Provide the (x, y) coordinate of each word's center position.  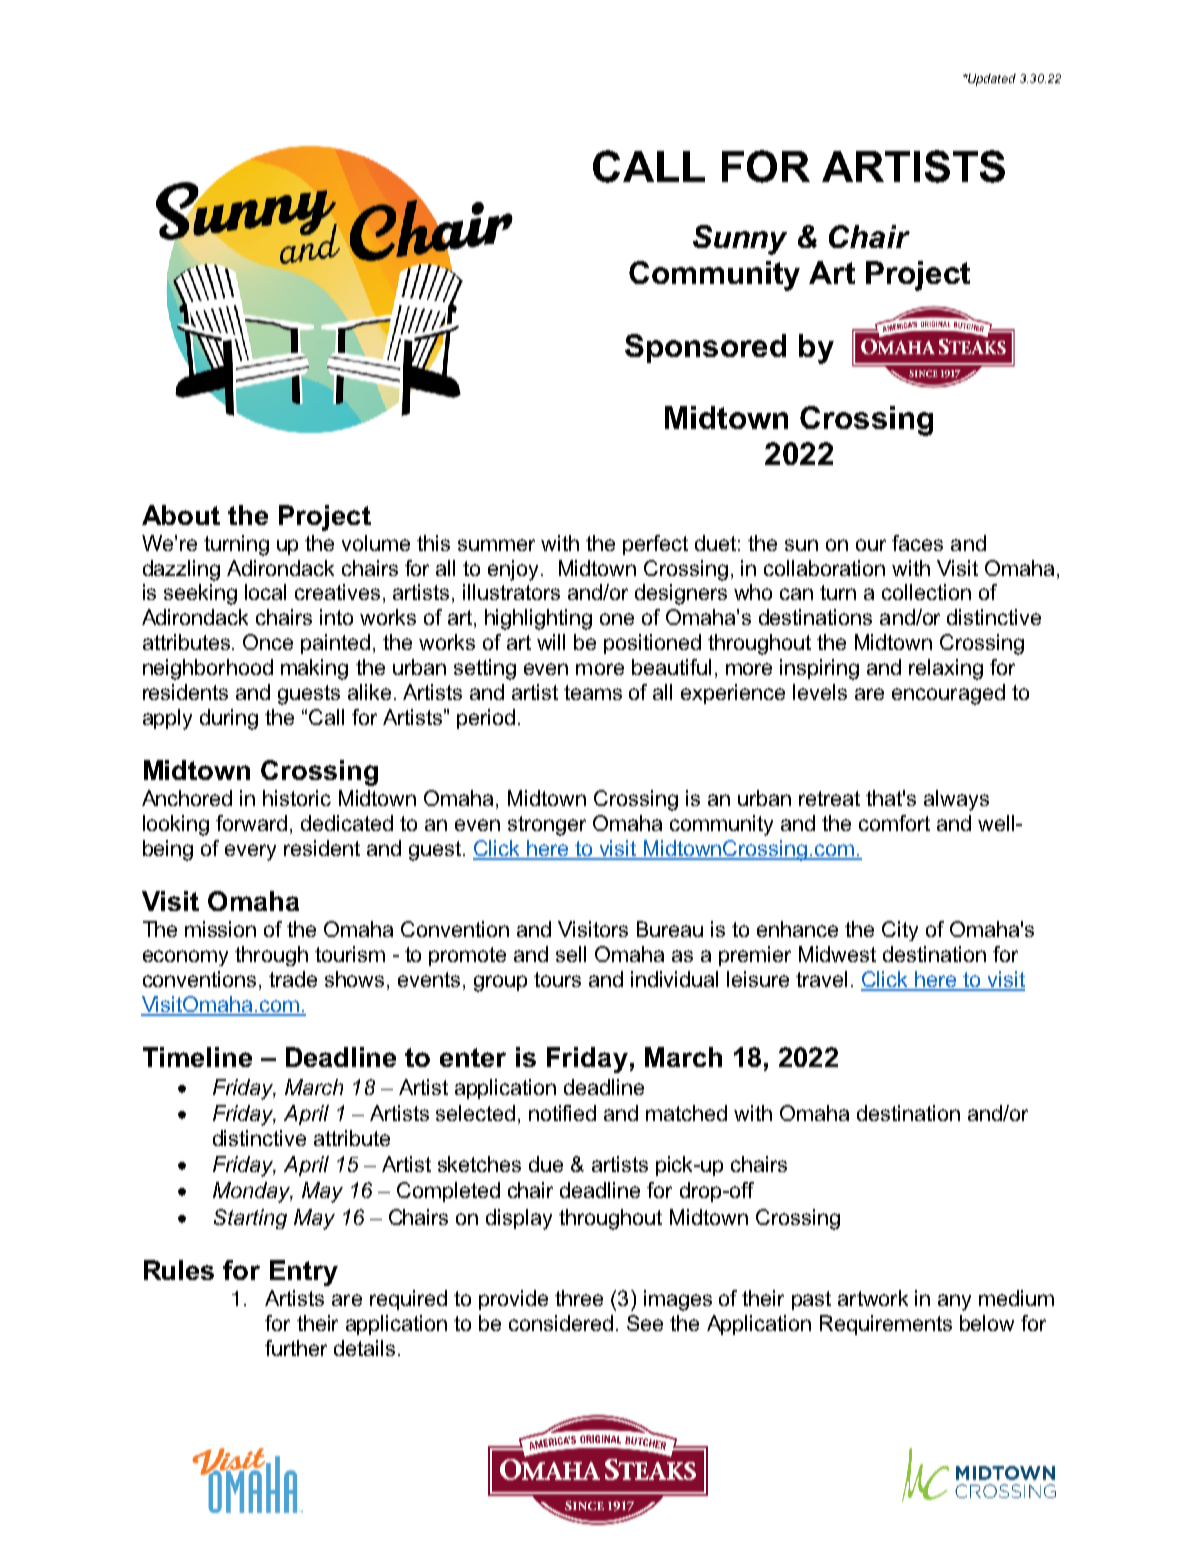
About (181, 515)
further (296, 1348)
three (579, 1298)
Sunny (740, 240)
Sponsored (705, 348)
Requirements (886, 1325)
